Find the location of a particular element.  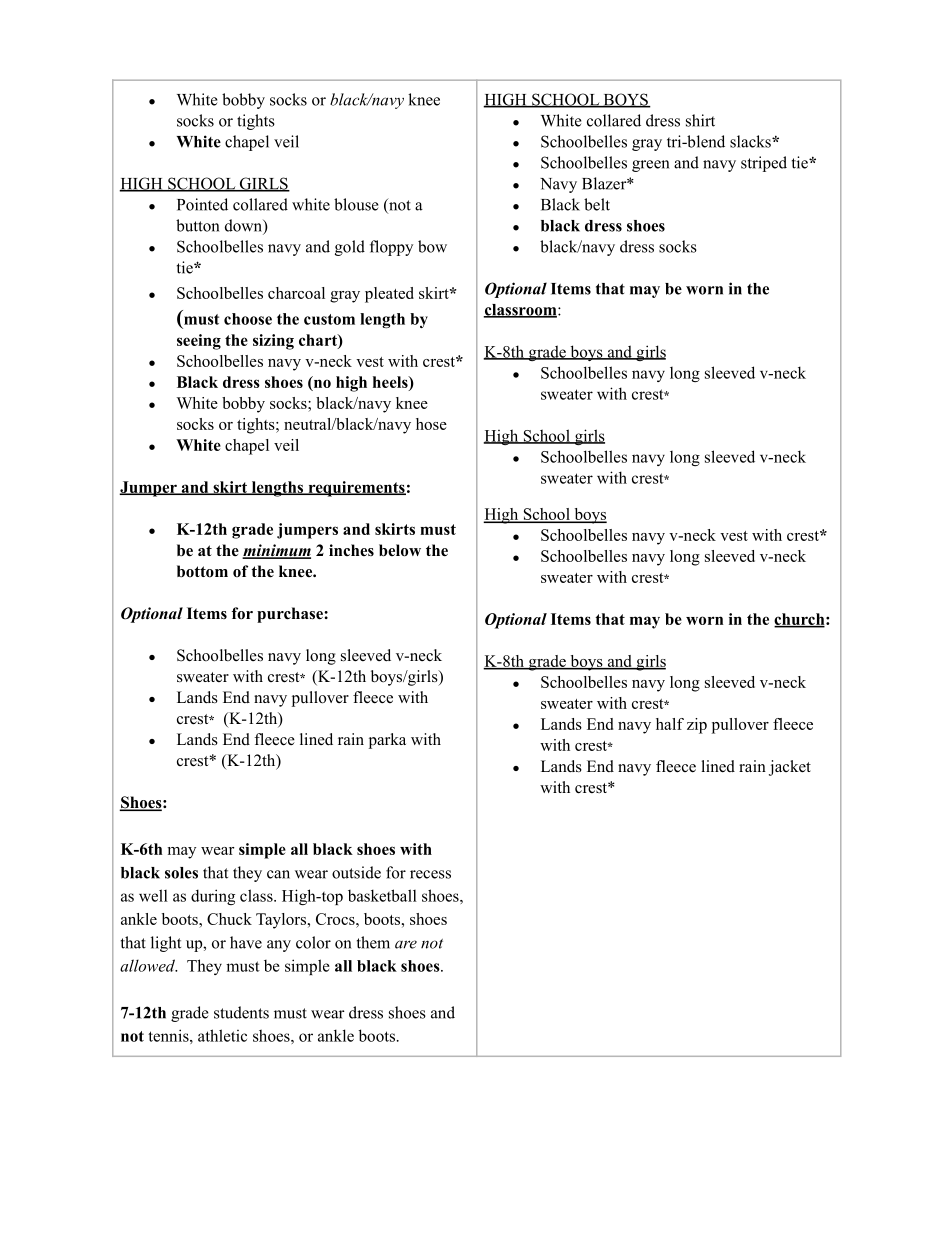

hose is located at coordinates (431, 424).
